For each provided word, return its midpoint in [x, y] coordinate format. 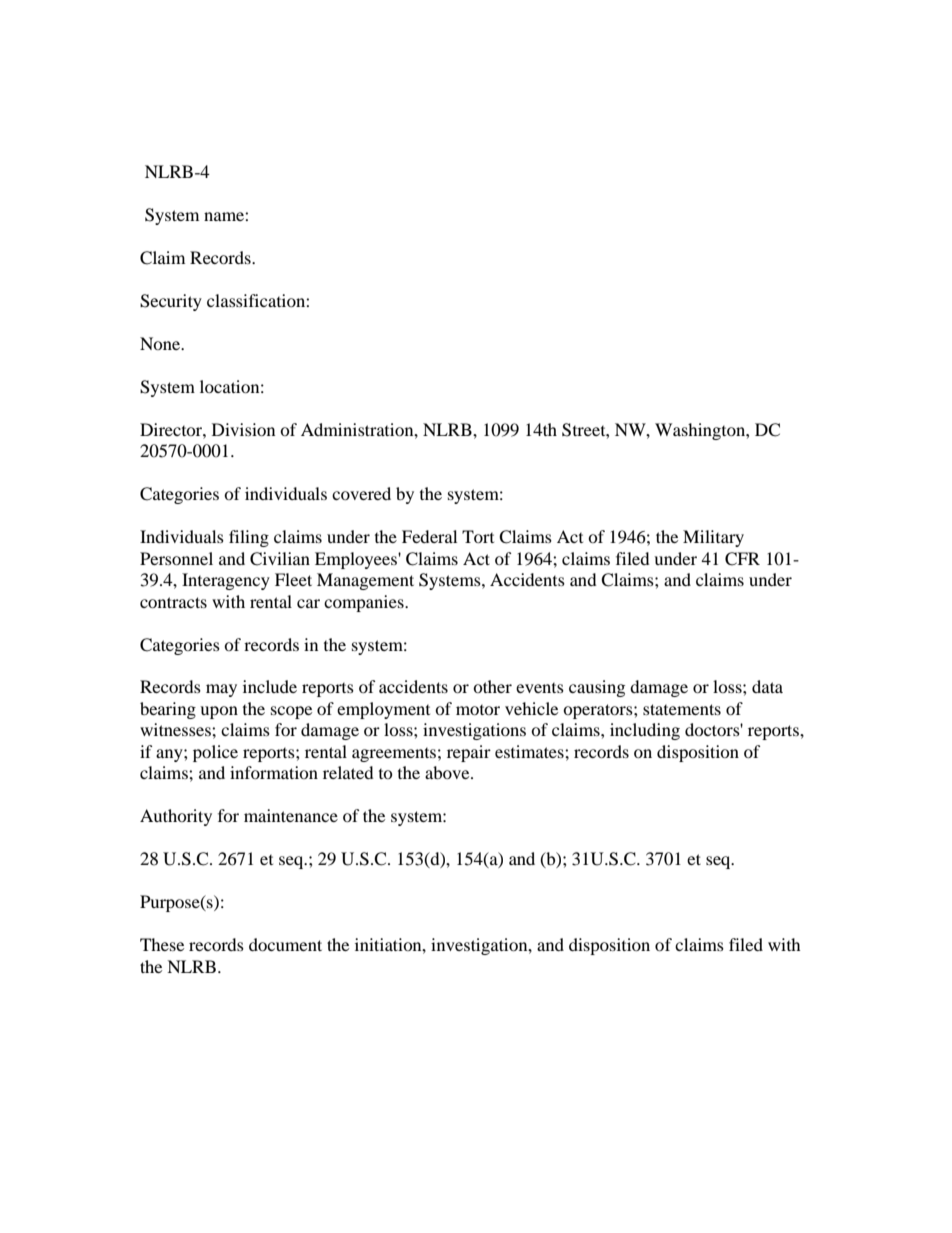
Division [243, 429]
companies [365, 603]
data [767, 686]
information [274, 772]
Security [171, 302]
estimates [530, 751]
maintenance [291, 815]
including [645, 731]
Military [713, 538]
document [285, 944]
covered [361, 493]
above [448, 772]
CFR [742, 559]
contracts [173, 602]
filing [249, 538]
